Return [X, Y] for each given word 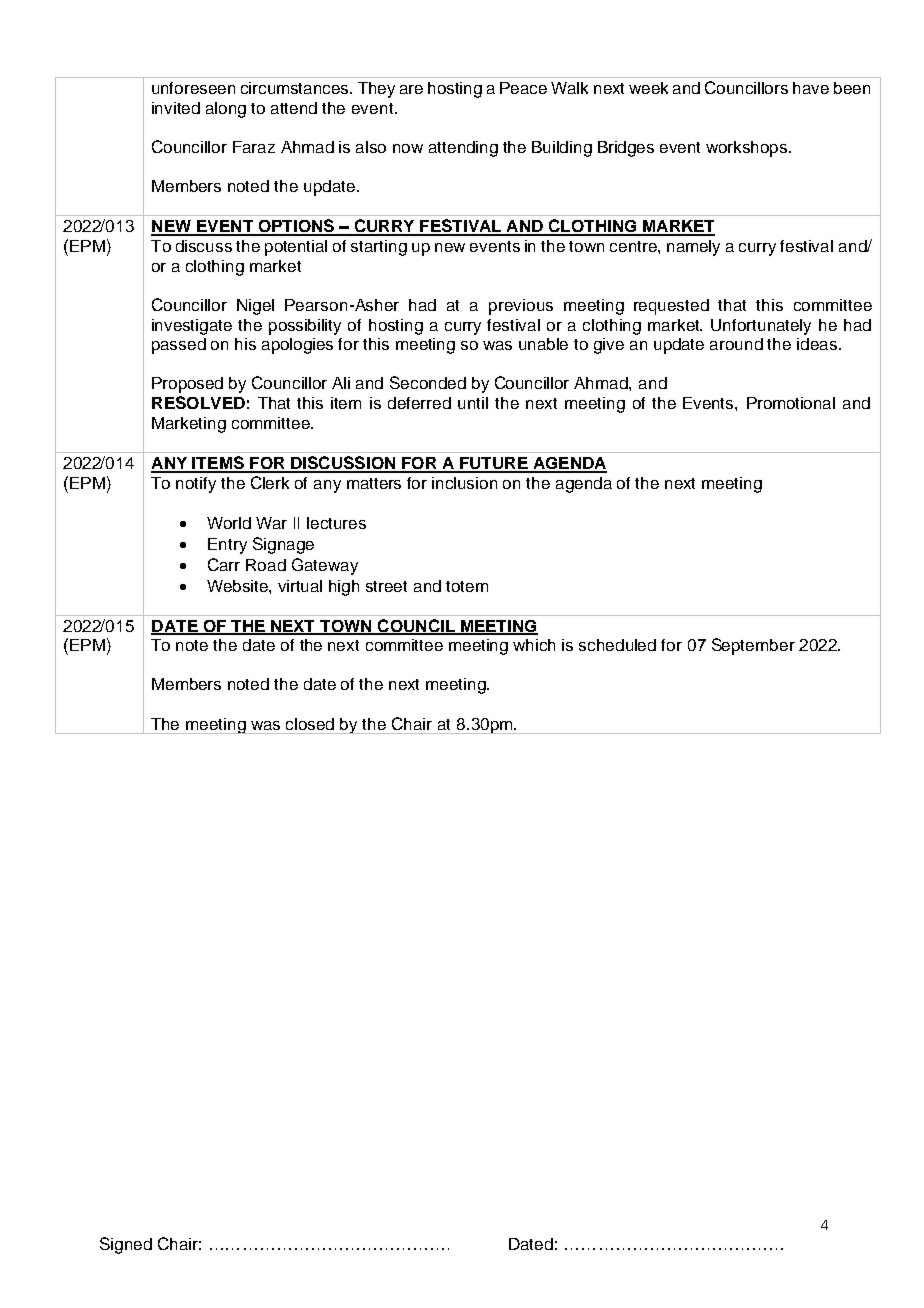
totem [467, 586]
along [226, 110]
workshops [748, 149]
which [534, 645]
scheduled [617, 645]
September [753, 646]
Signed [126, 1245]
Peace [523, 88]
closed [310, 724]
